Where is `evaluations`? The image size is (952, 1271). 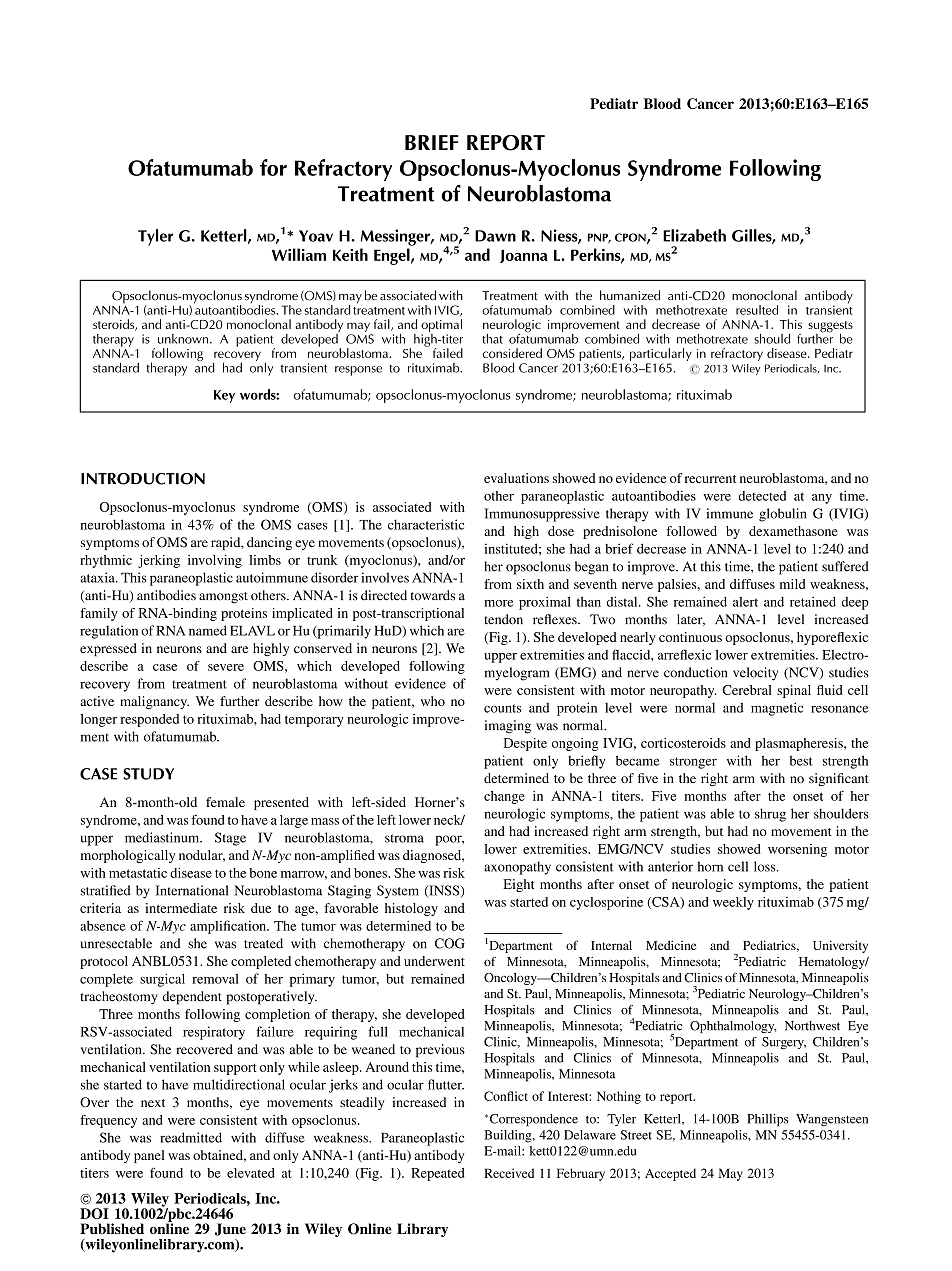
evaluations is located at coordinates (516, 478).
